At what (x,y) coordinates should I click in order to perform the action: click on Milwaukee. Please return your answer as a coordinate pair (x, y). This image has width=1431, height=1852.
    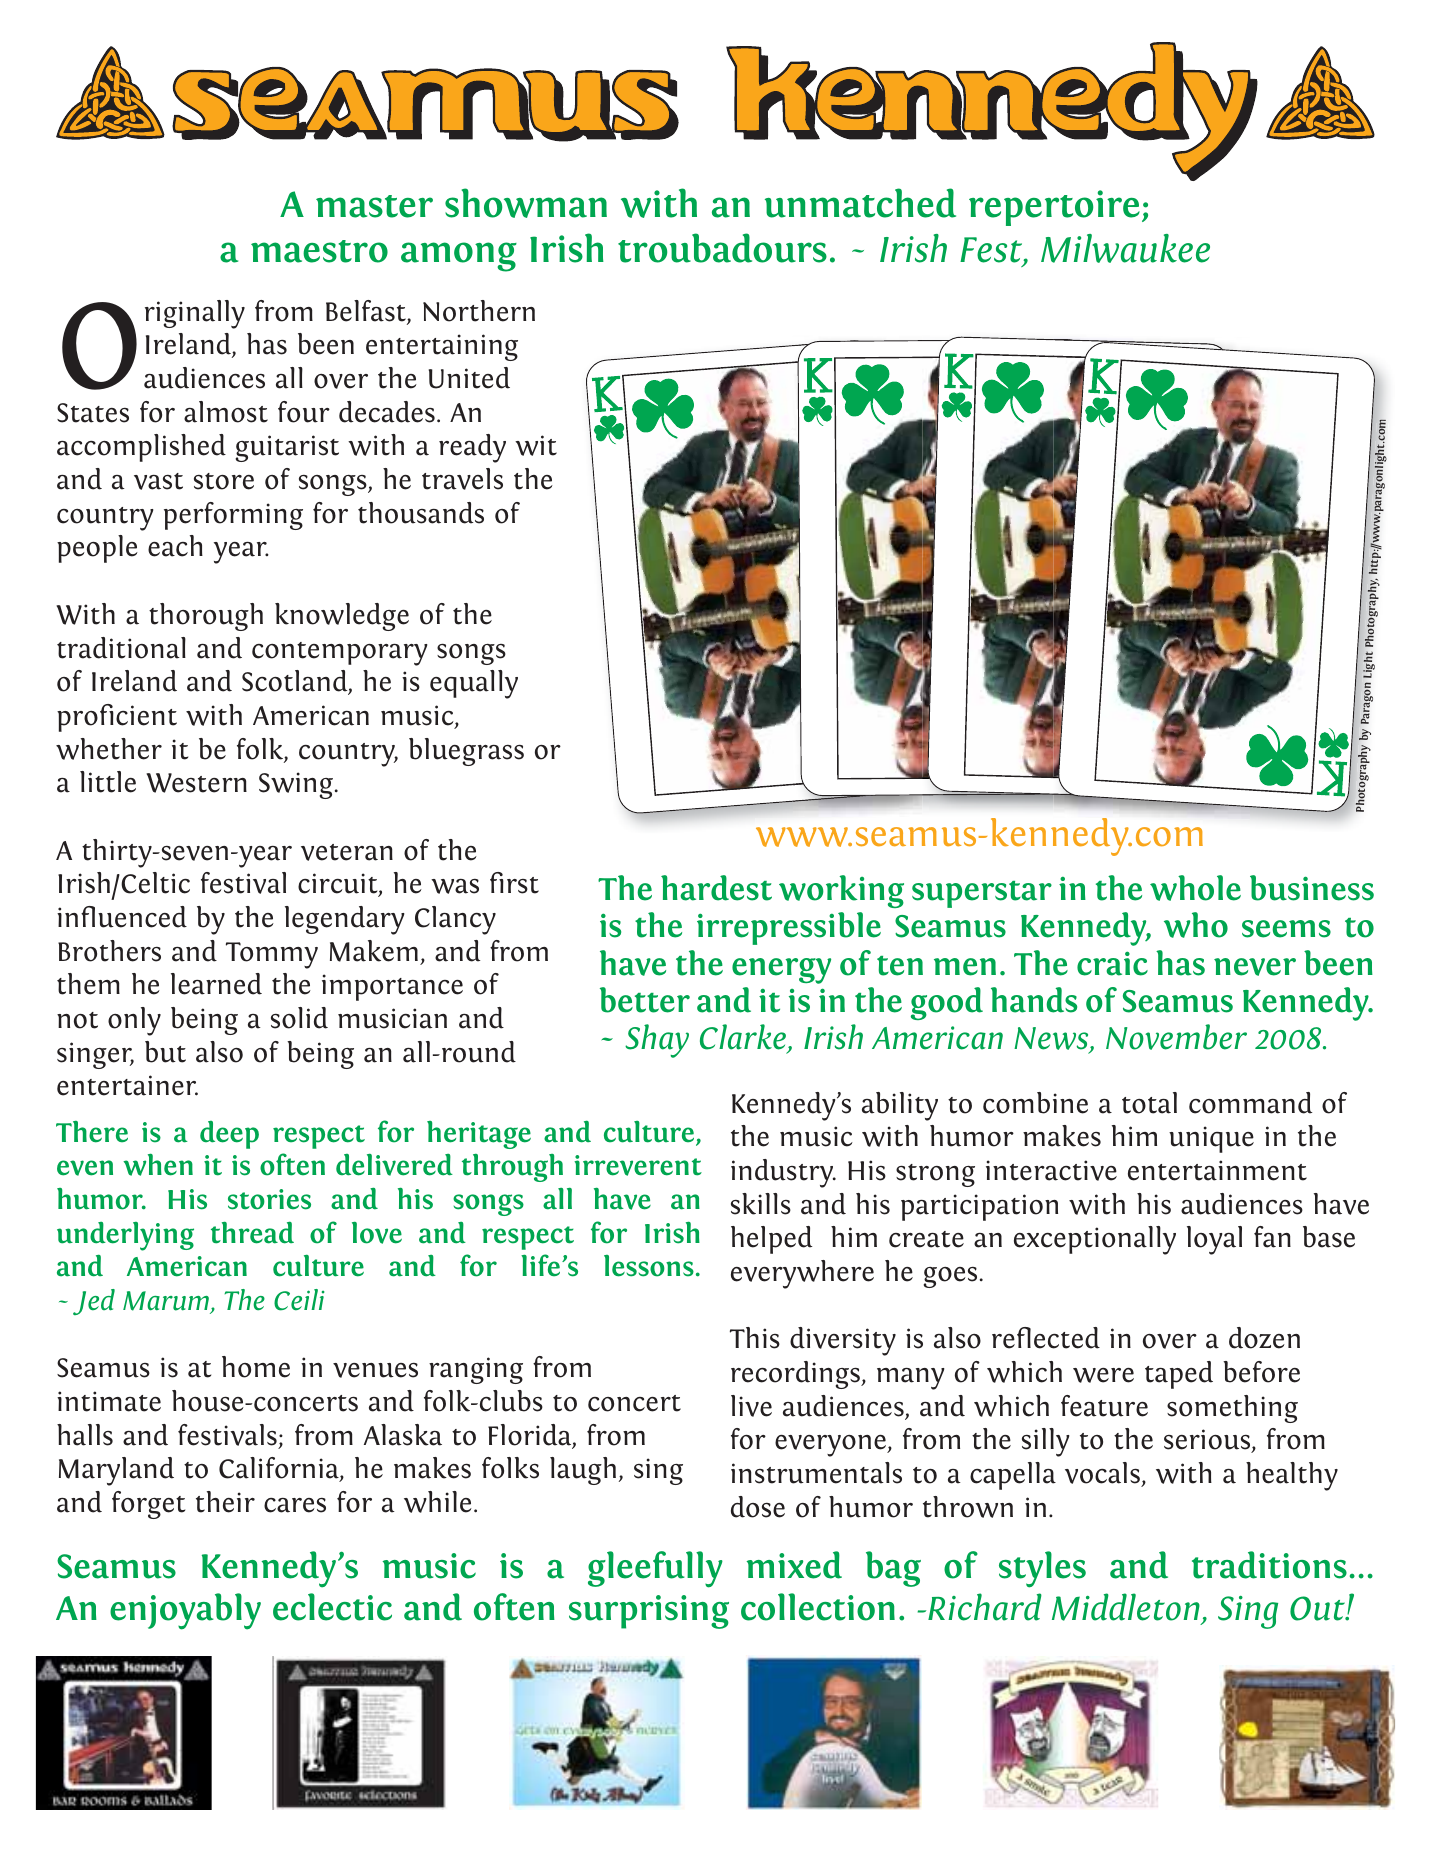
    Looking at the image, I should click on (1125, 248).
